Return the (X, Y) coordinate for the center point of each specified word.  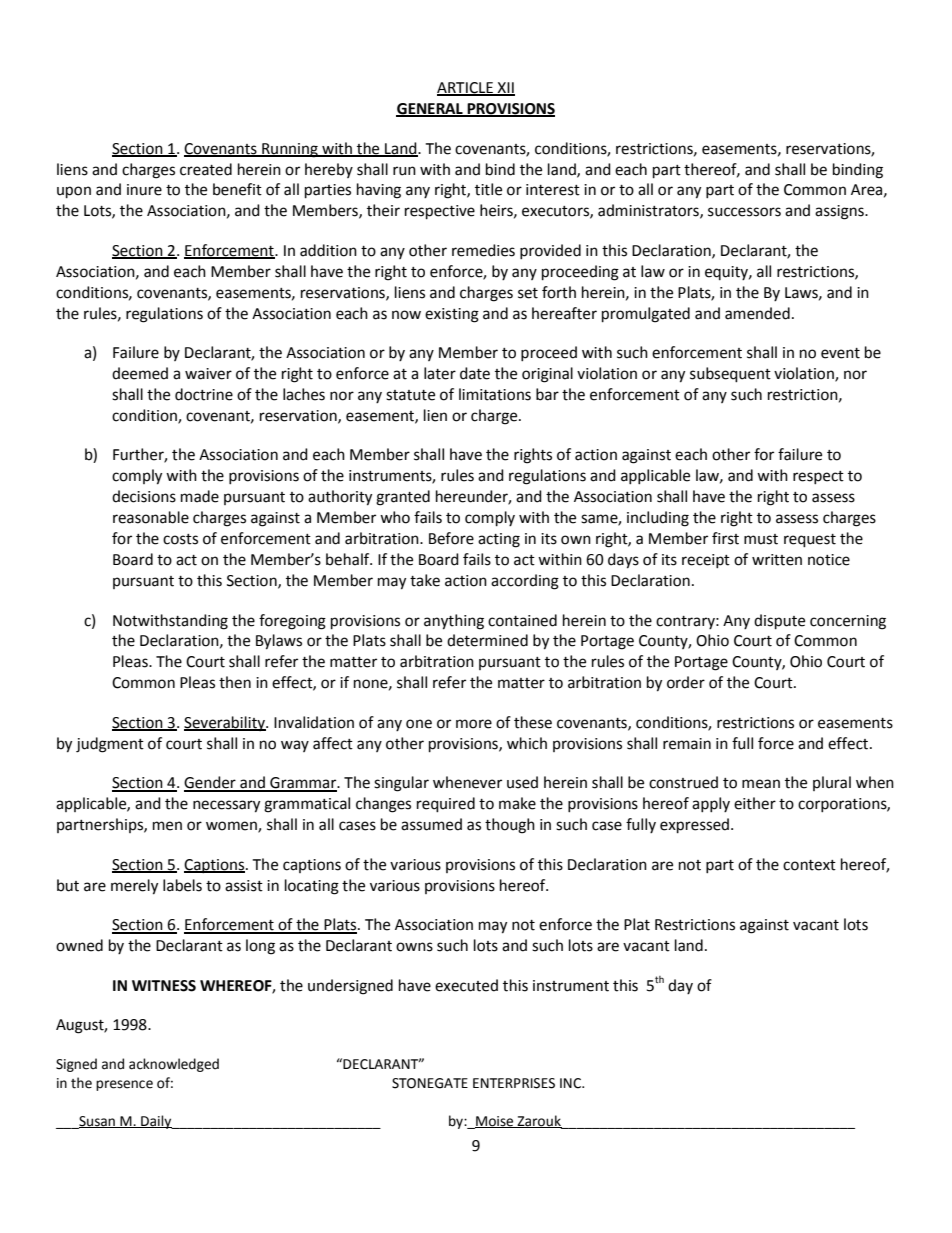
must (761, 539)
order (686, 682)
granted (403, 498)
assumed (431, 824)
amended (757, 313)
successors (744, 212)
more (474, 724)
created (206, 169)
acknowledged (174, 1065)
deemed (140, 373)
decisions (144, 496)
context (809, 865)
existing (452, 315)
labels (182, 885)
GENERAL (430, 110)
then (235, 682)
